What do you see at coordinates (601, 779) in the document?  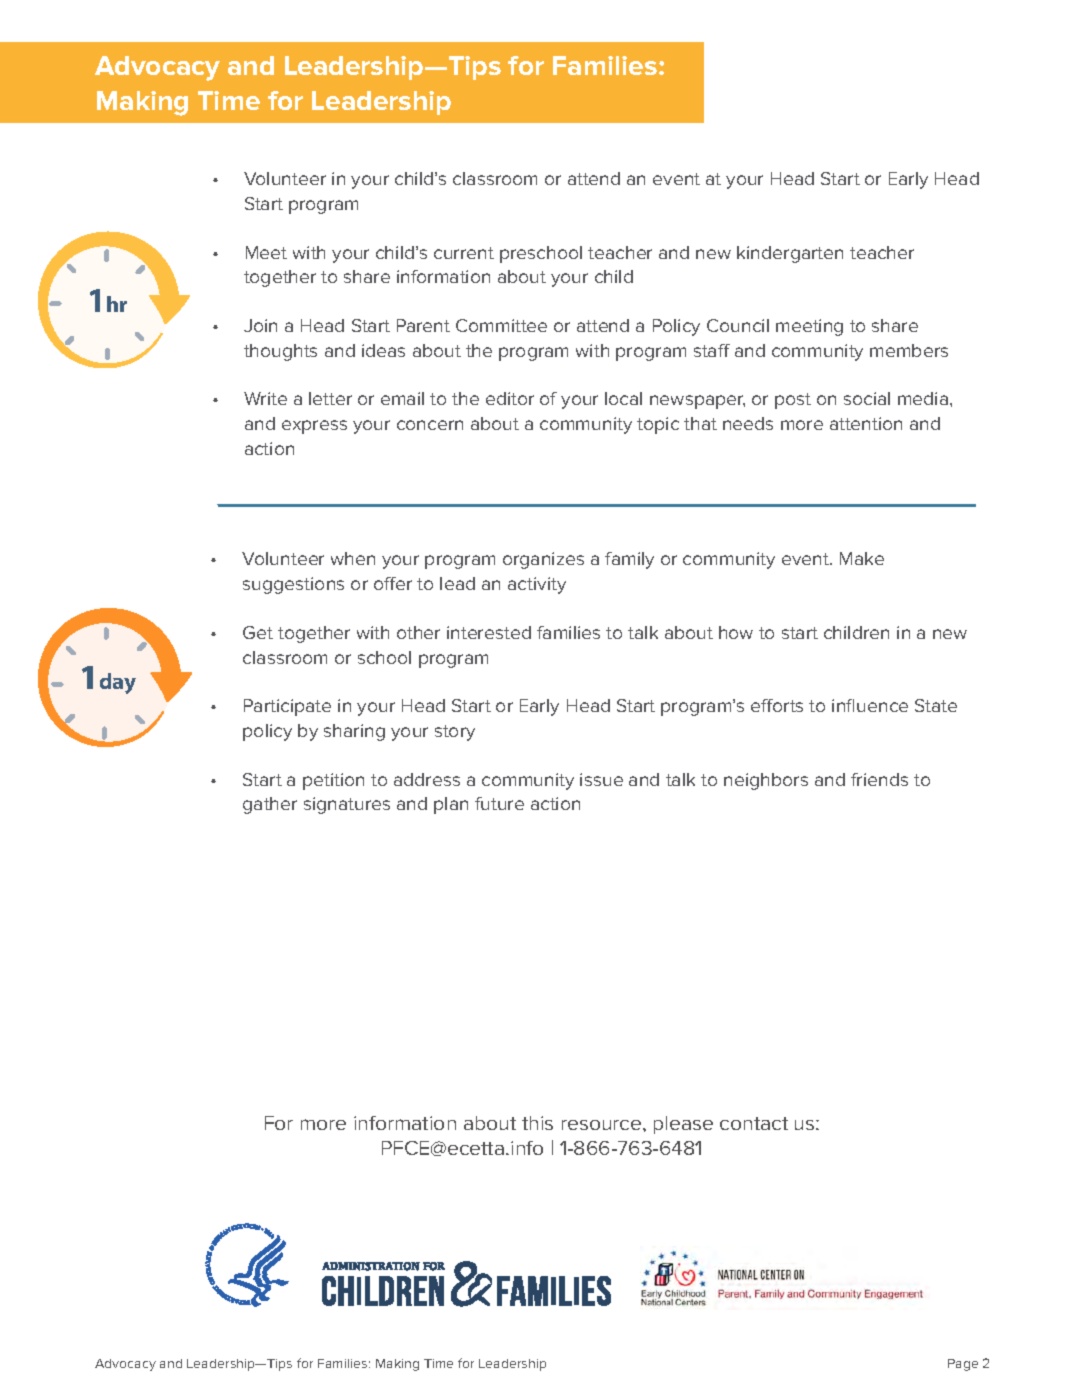 I see `issue` at bounding box center [601, 779].
